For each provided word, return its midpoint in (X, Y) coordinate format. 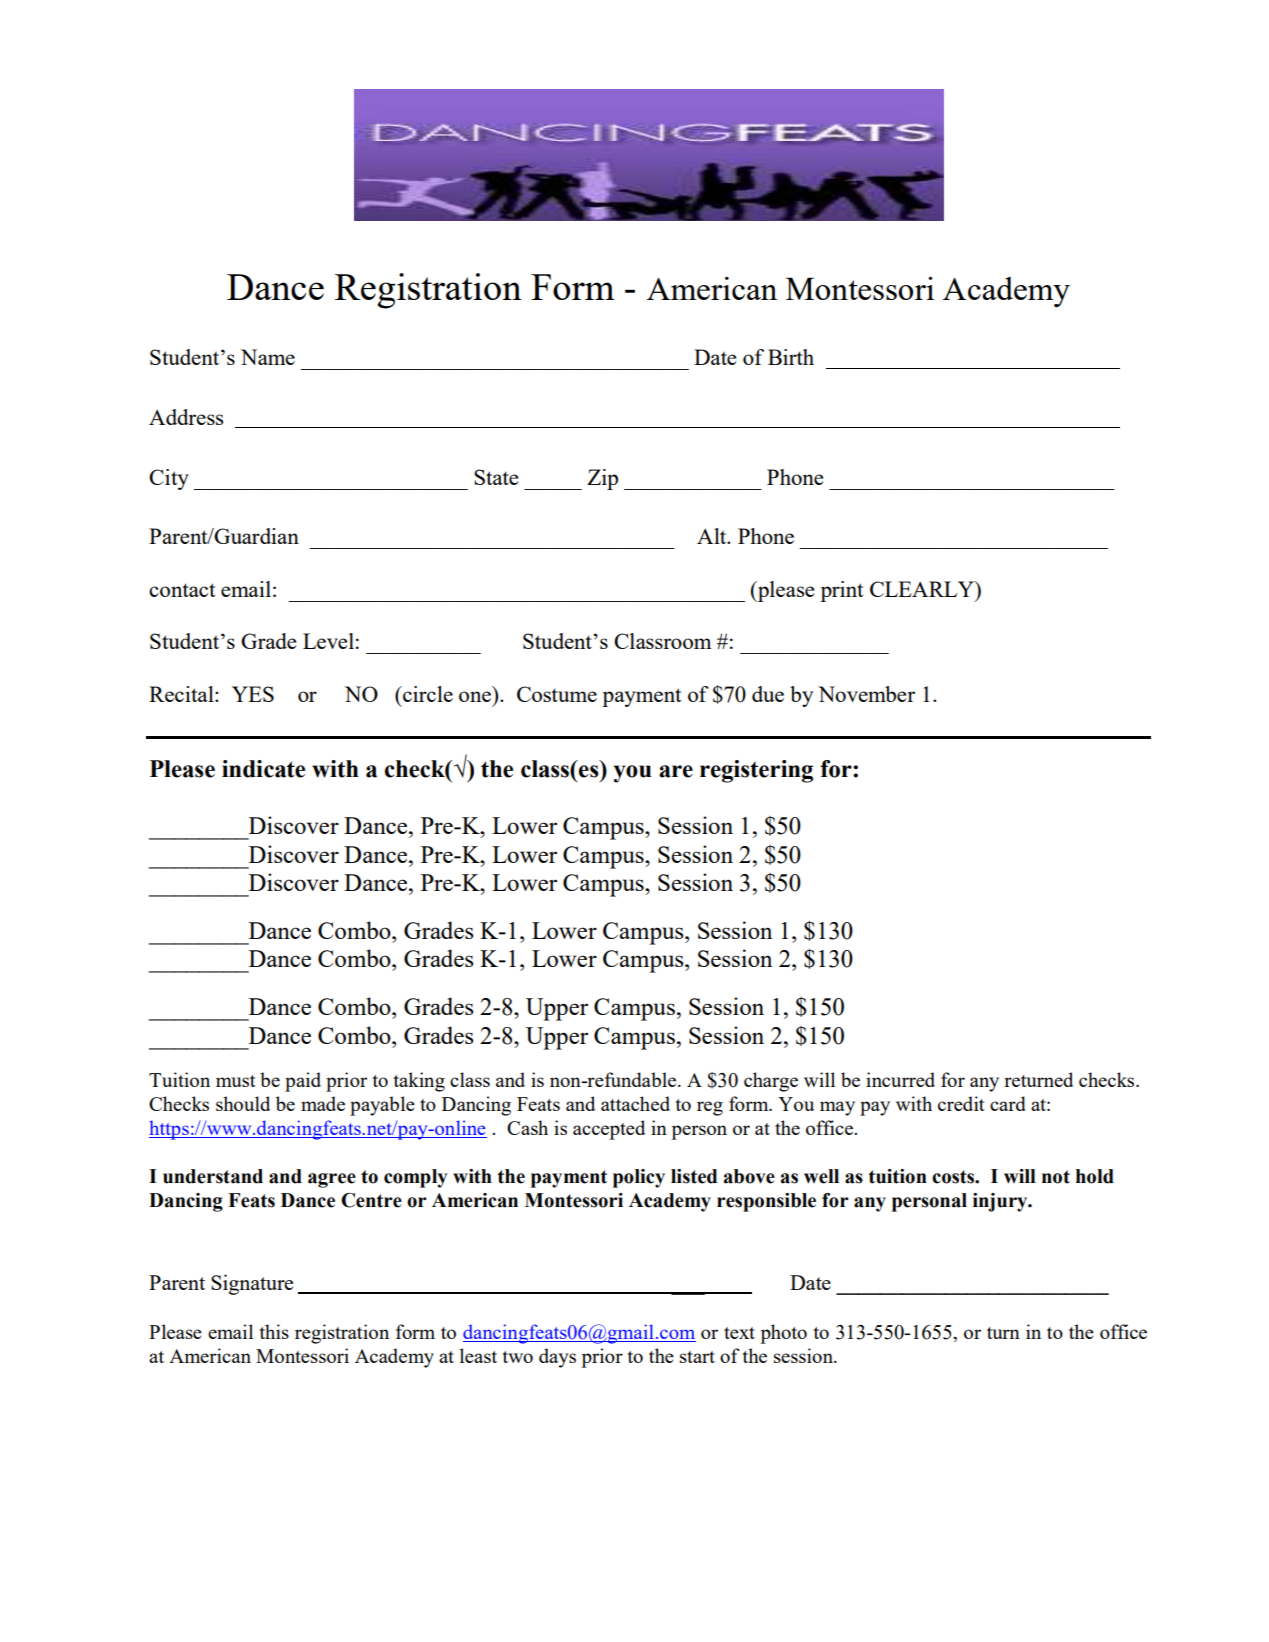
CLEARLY (923, 589)
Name (268, 357)
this (274, 1331)
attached (635, 1103)
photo (783, 1334)
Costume (557, 694)
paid (303, 1082)
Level (328, 641)
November (866, 694)
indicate (263, 769)
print (841, 591)
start (697, 1357)
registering (756, 771)
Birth (791, 357)
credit (961, 1103)
